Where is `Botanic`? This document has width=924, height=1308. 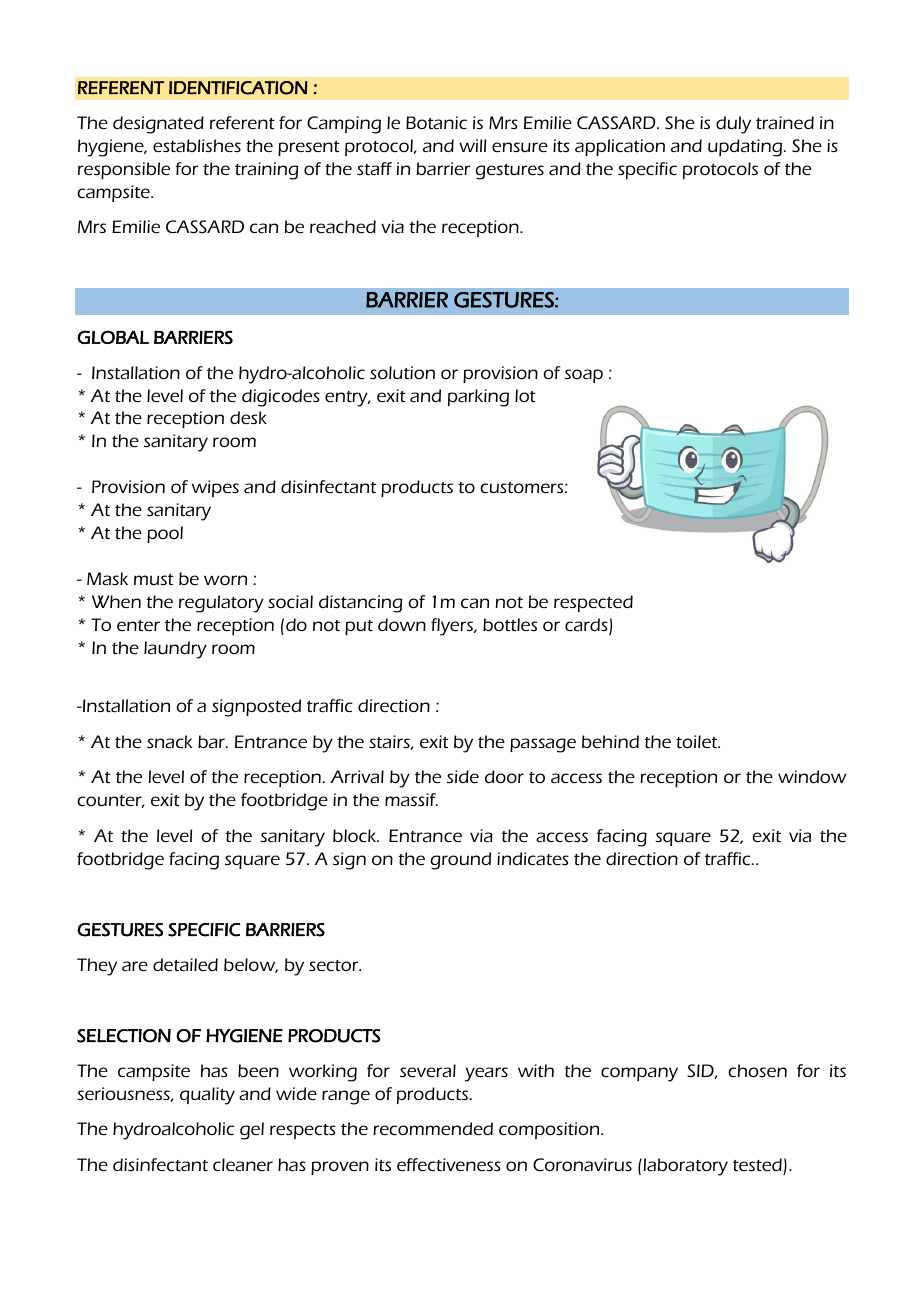 Botanic is located at coordinates (436, 122).
